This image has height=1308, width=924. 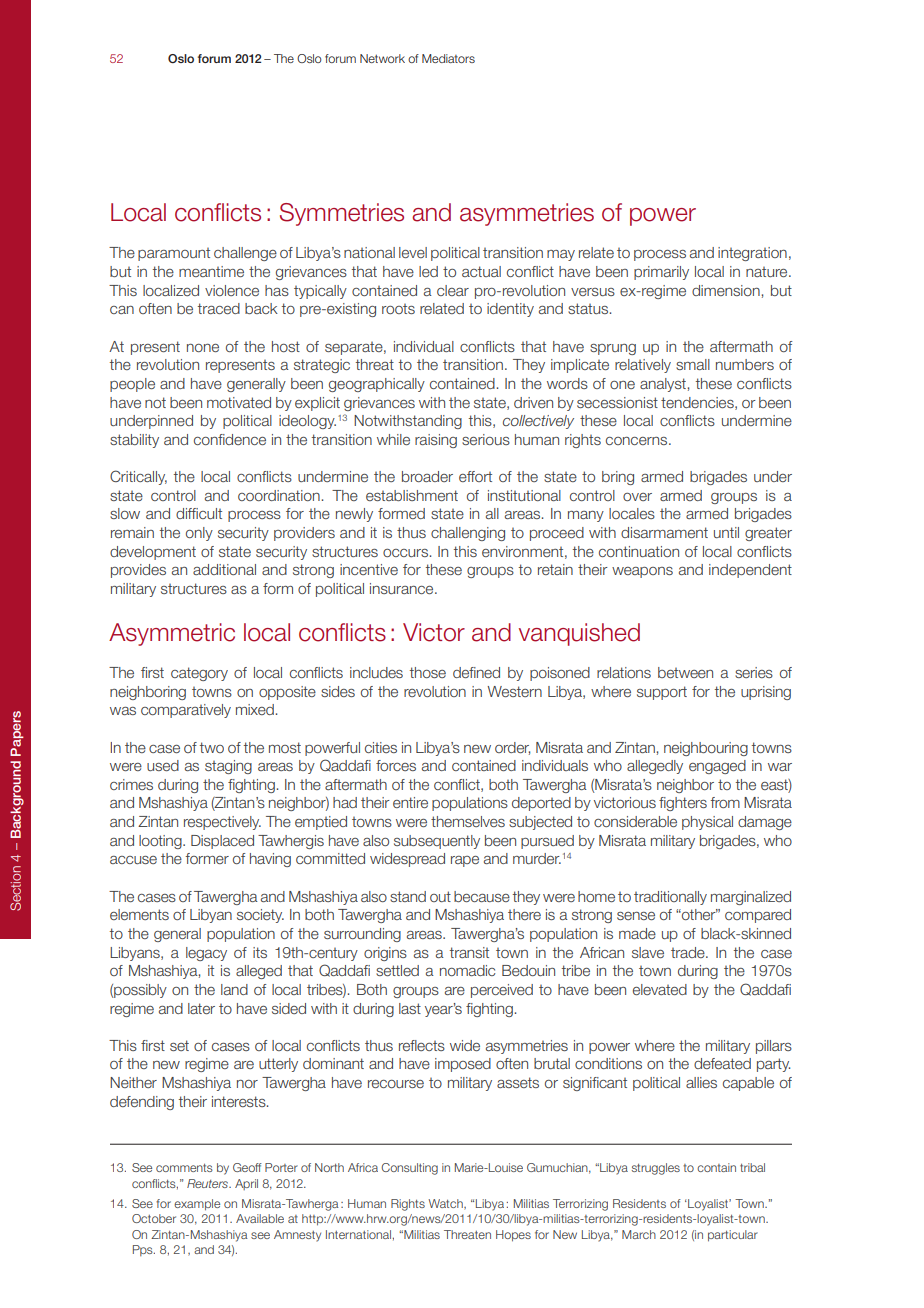 What do you see at coordinates (197, 1205) in the image?
I see `example` at bounding box center [197, 1205].
